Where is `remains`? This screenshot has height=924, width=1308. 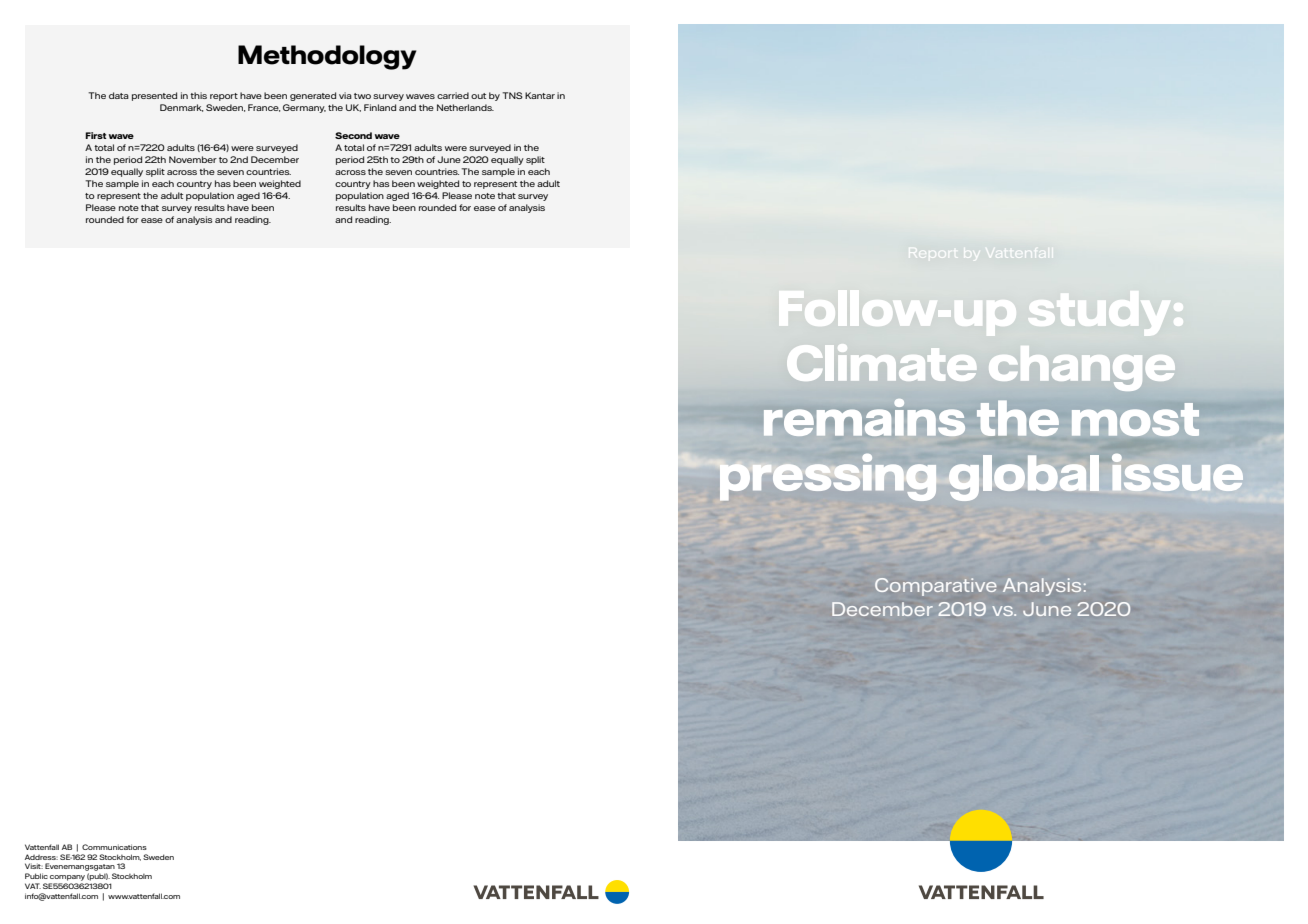 remains is located at coordinates (864, 417).
